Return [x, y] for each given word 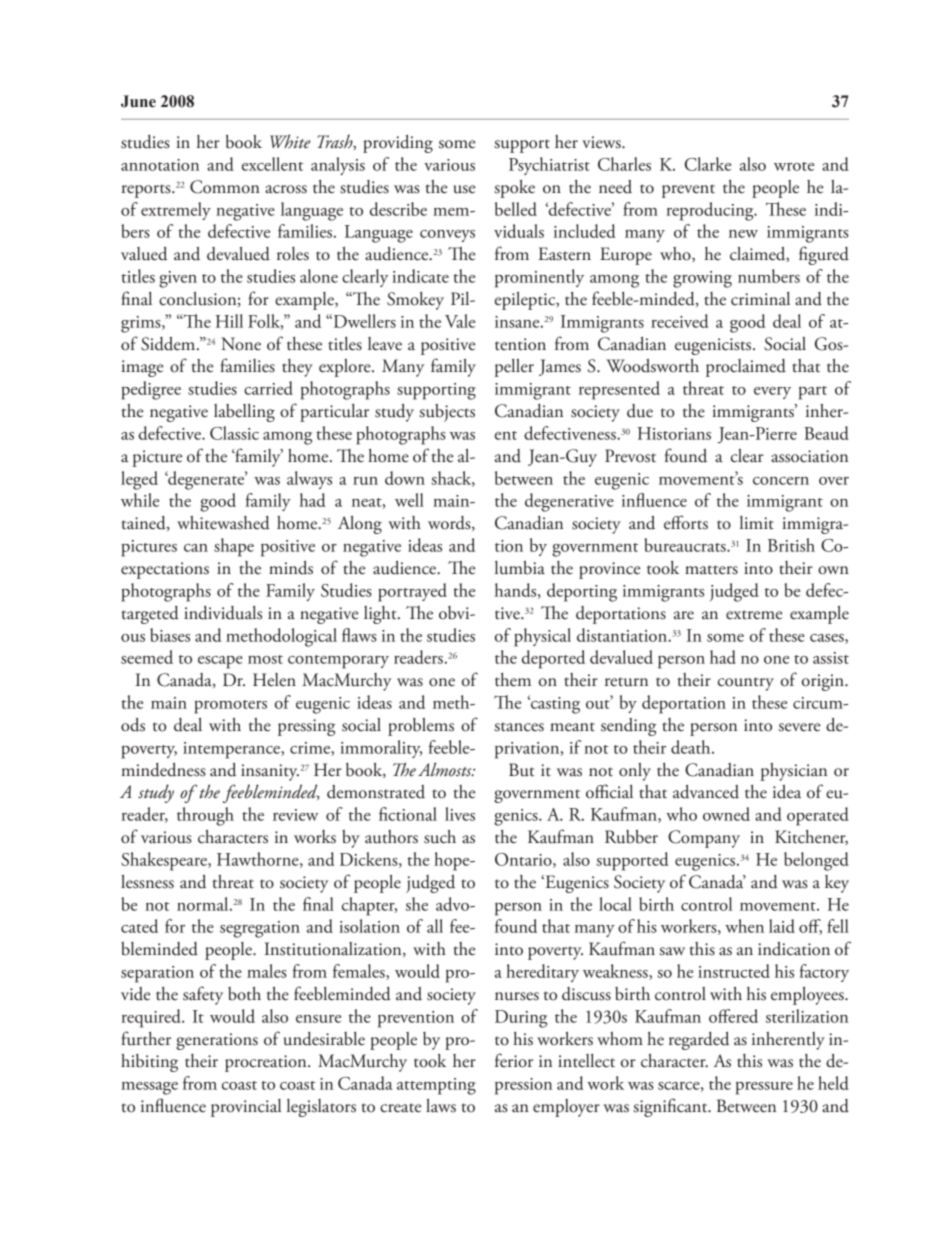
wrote [794, 166]
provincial [246, 1108]
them [513, 680]
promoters [230, 707]
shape [234, 547]
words [450, 523]
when [744, 926]
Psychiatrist [549, 166]
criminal [760, 299]
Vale [460, 321]
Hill [229, 321]
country [746, 684]
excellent [272, 164]
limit [757, 523]
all [435, 926]
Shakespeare [165, 861]
